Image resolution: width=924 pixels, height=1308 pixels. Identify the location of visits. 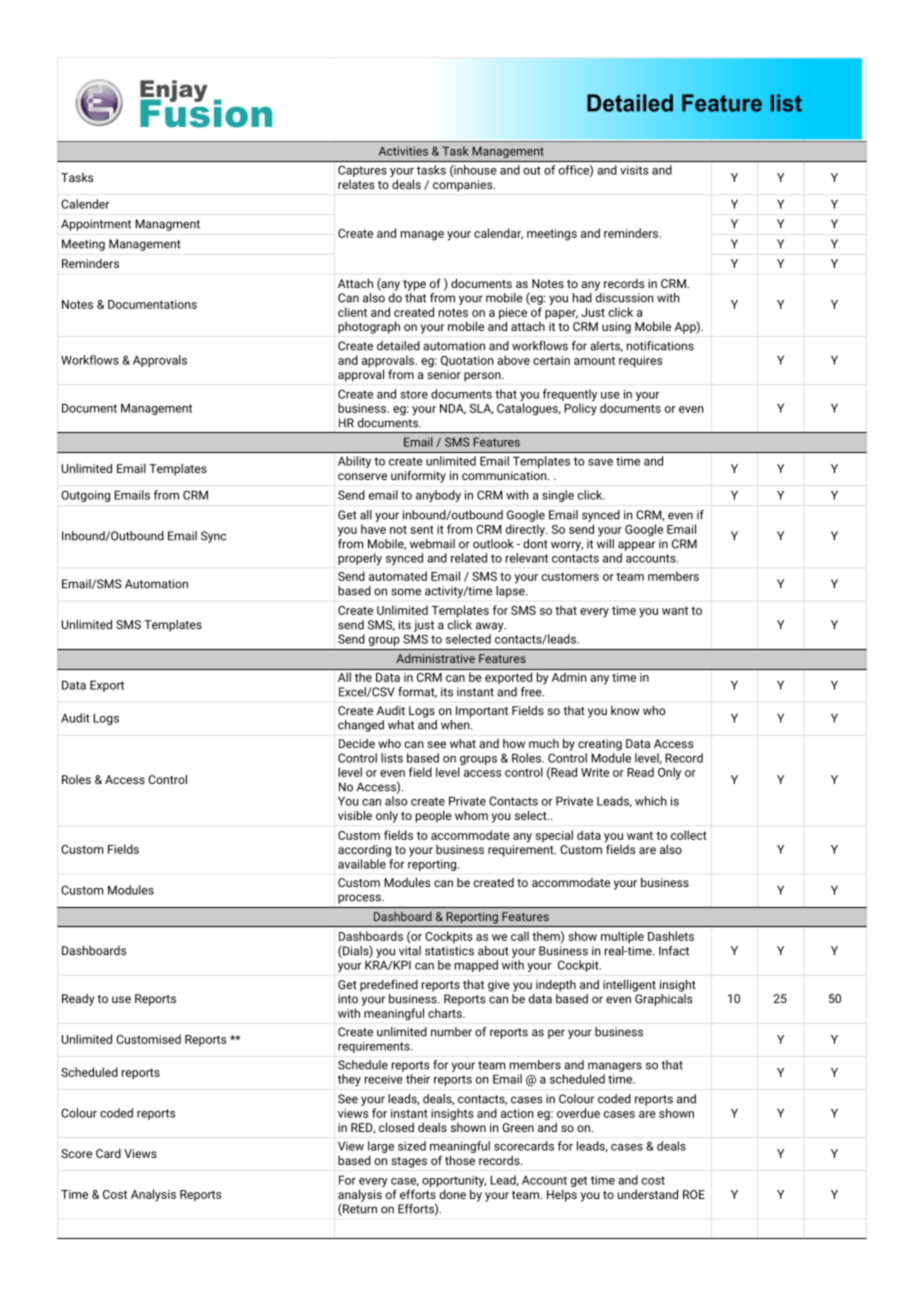
(634, 170).
